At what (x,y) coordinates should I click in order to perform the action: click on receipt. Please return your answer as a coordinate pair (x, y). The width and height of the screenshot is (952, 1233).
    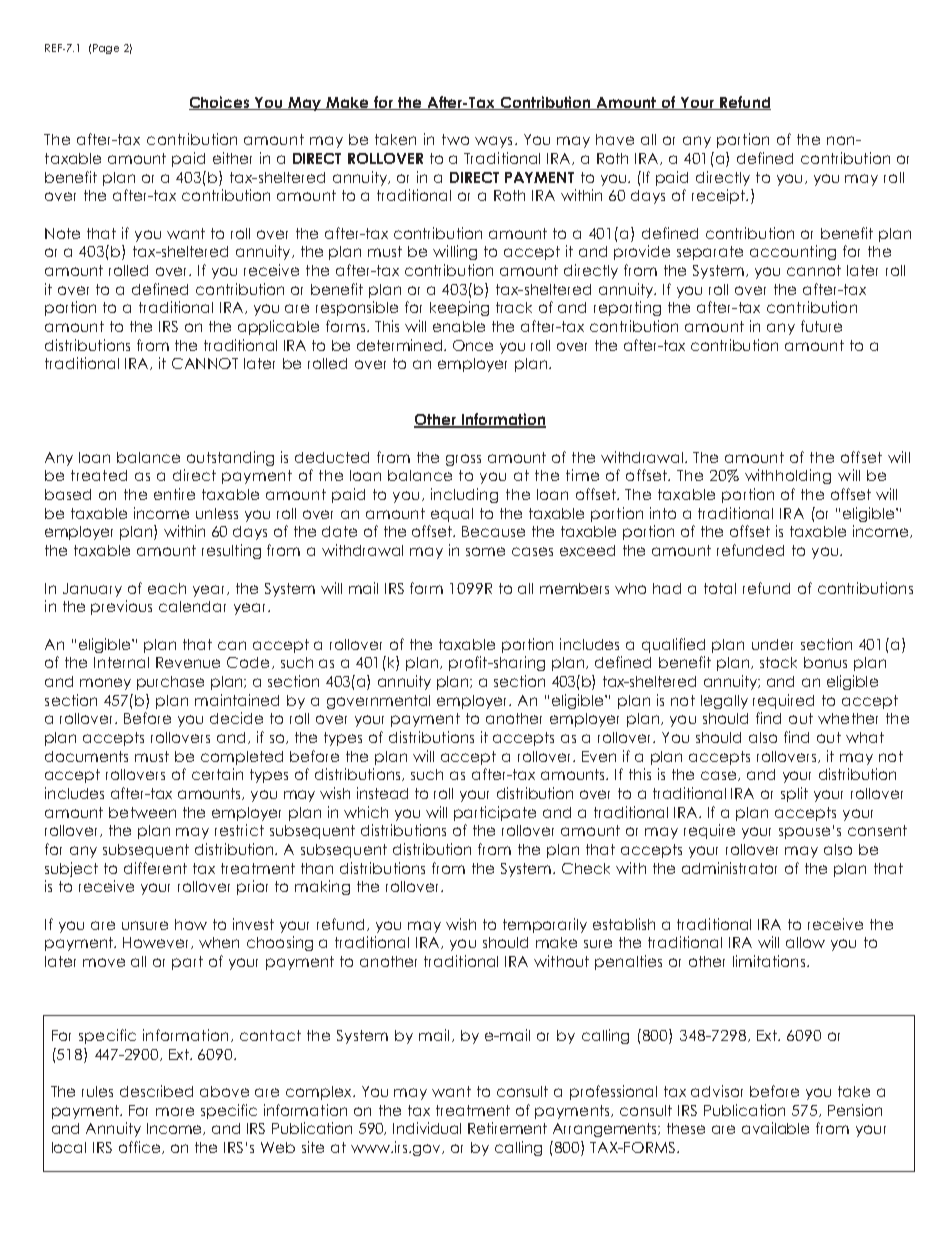
    Looking at the image, I should click on (719, 196).
